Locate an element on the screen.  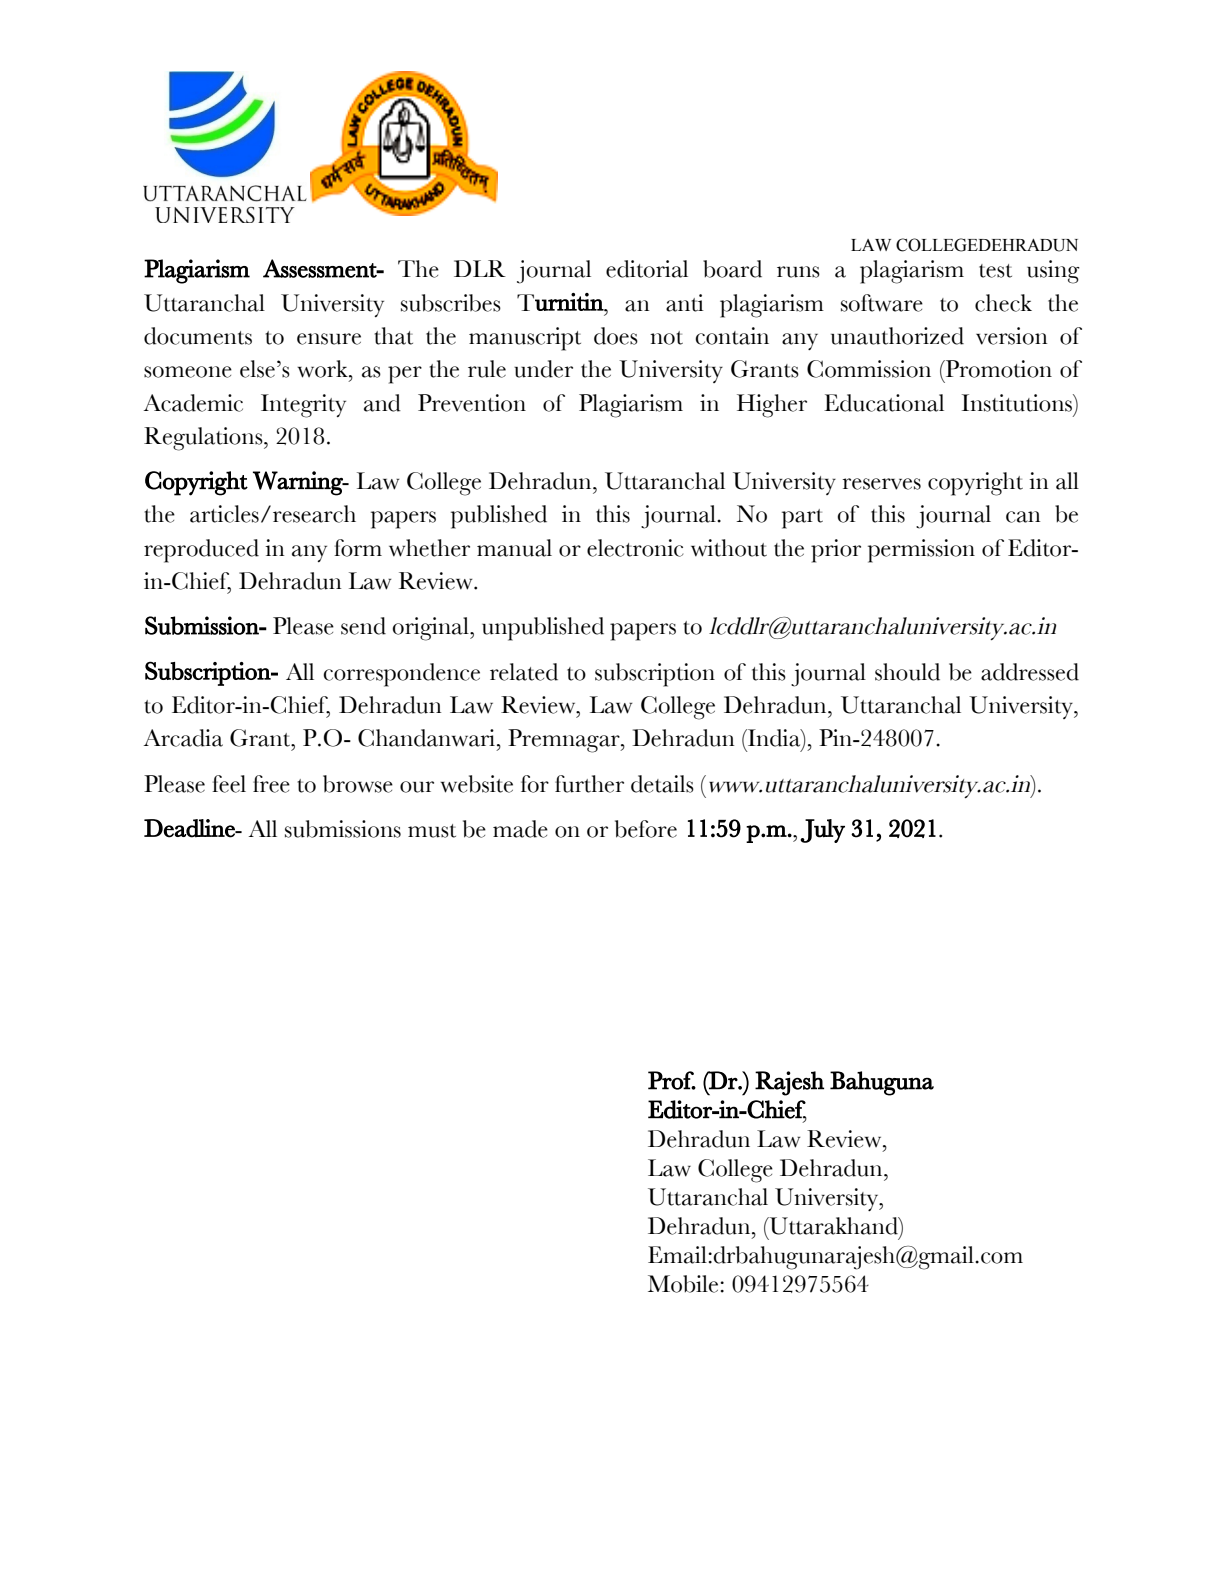
permission is located at coordinates (921, 551).
